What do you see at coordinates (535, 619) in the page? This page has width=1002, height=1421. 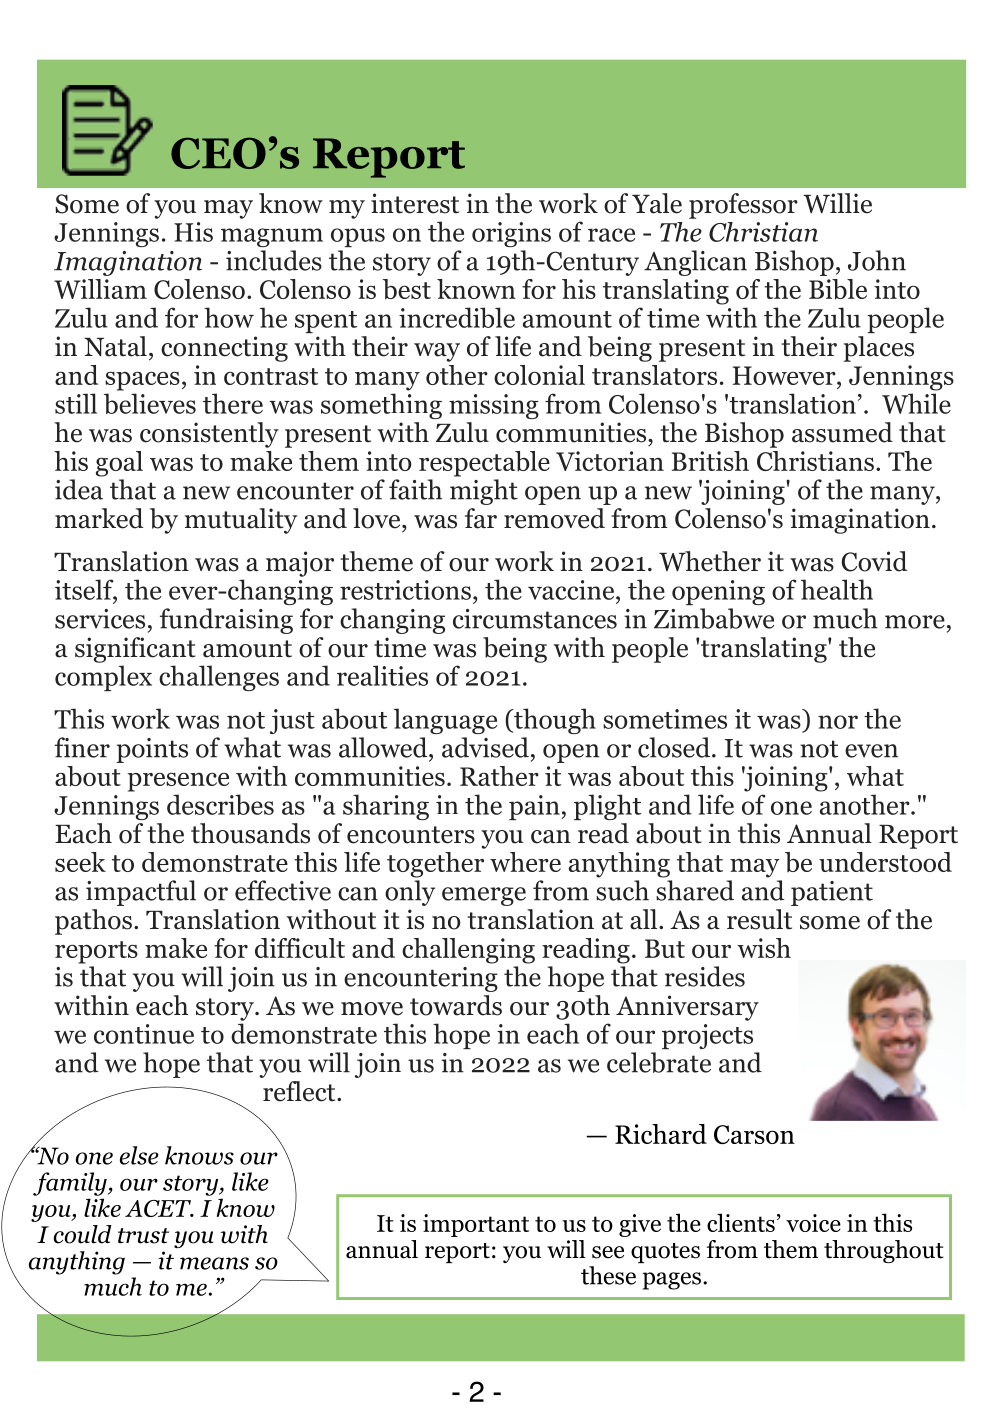 I see `circumstances` at bounding box center [535, 619].
